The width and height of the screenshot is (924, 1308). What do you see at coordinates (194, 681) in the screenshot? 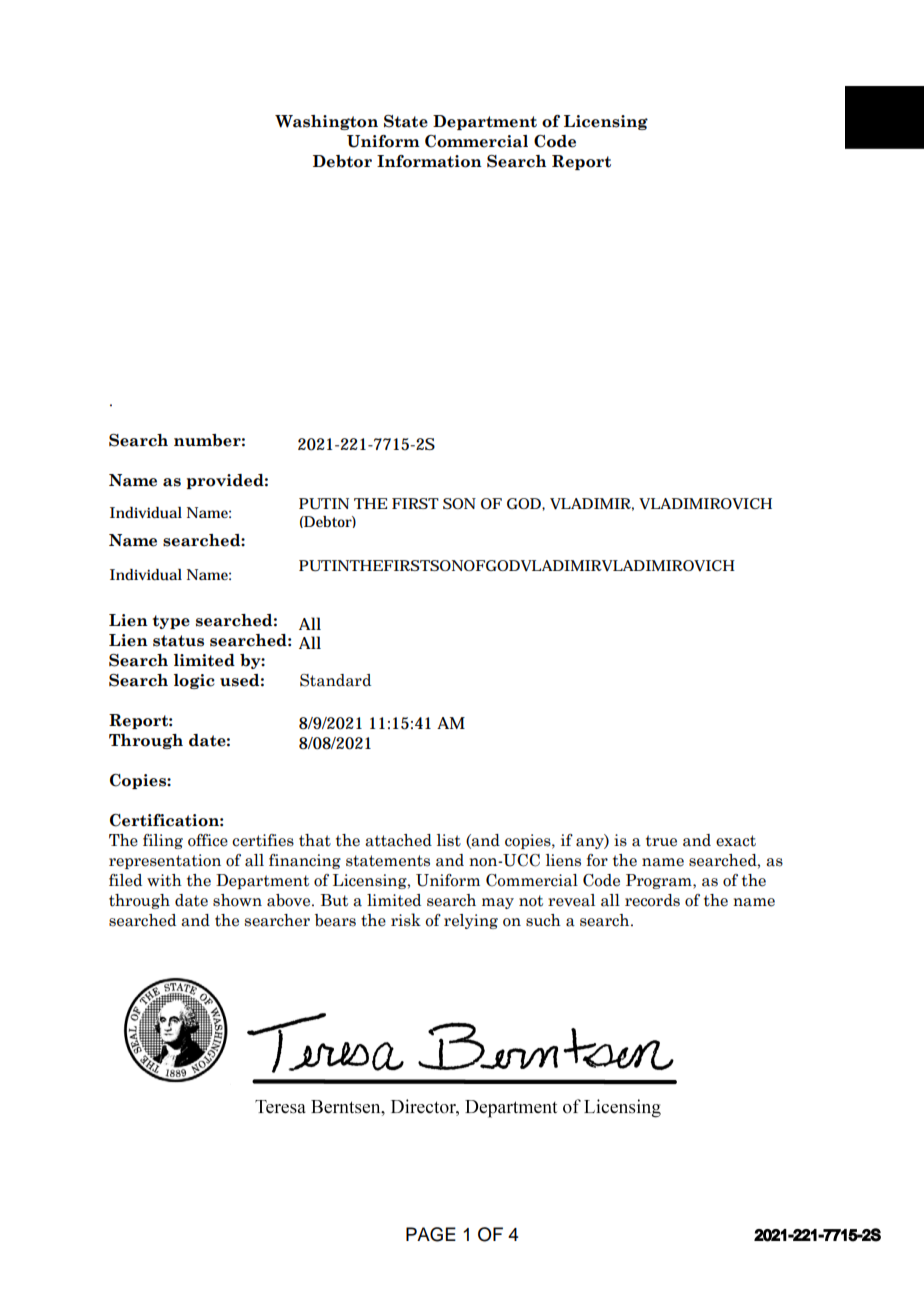
I see `logic` at bounding box center [194, 681].
